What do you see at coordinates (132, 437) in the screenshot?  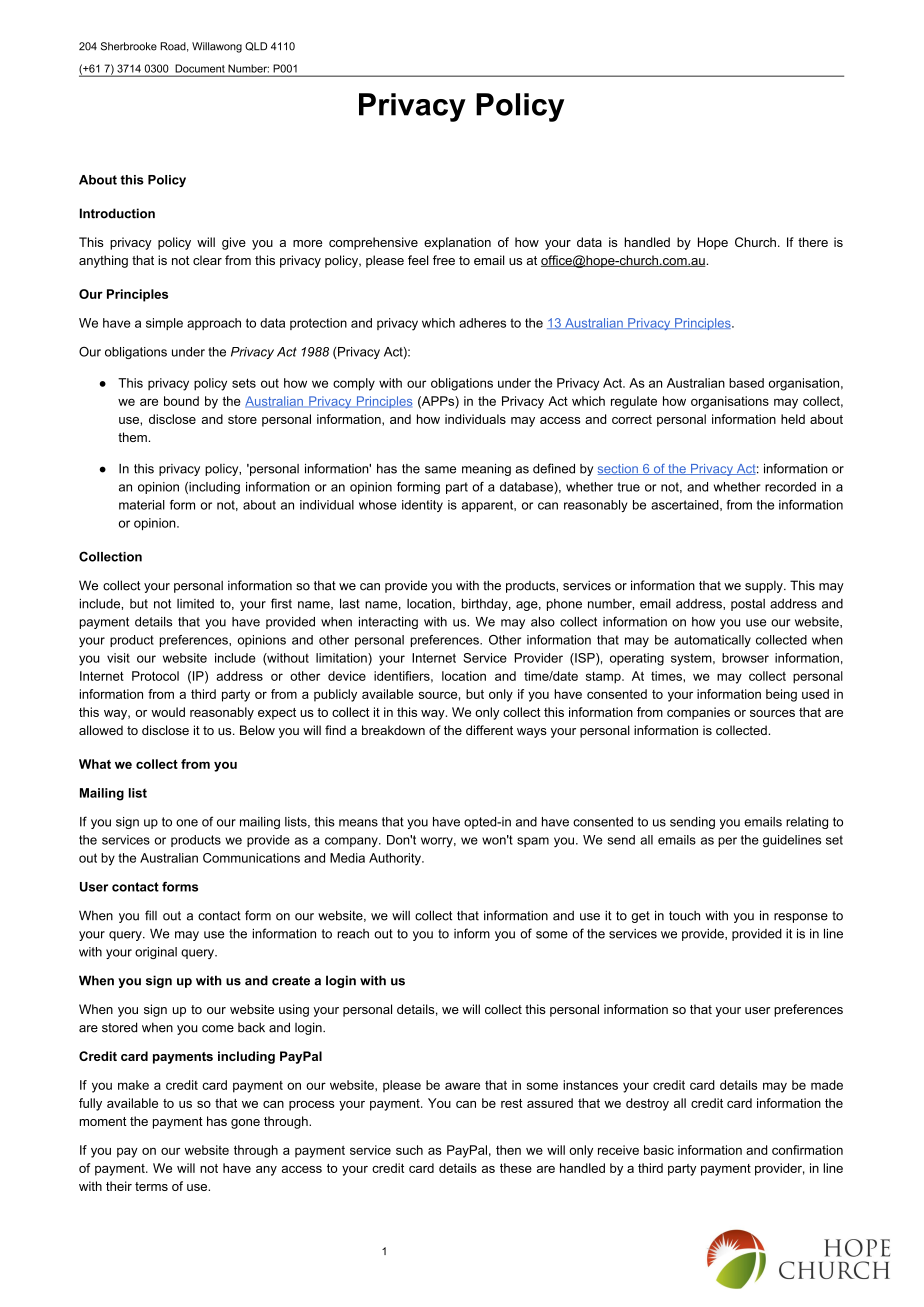 I see `them` at bounding box center [132, 437].
